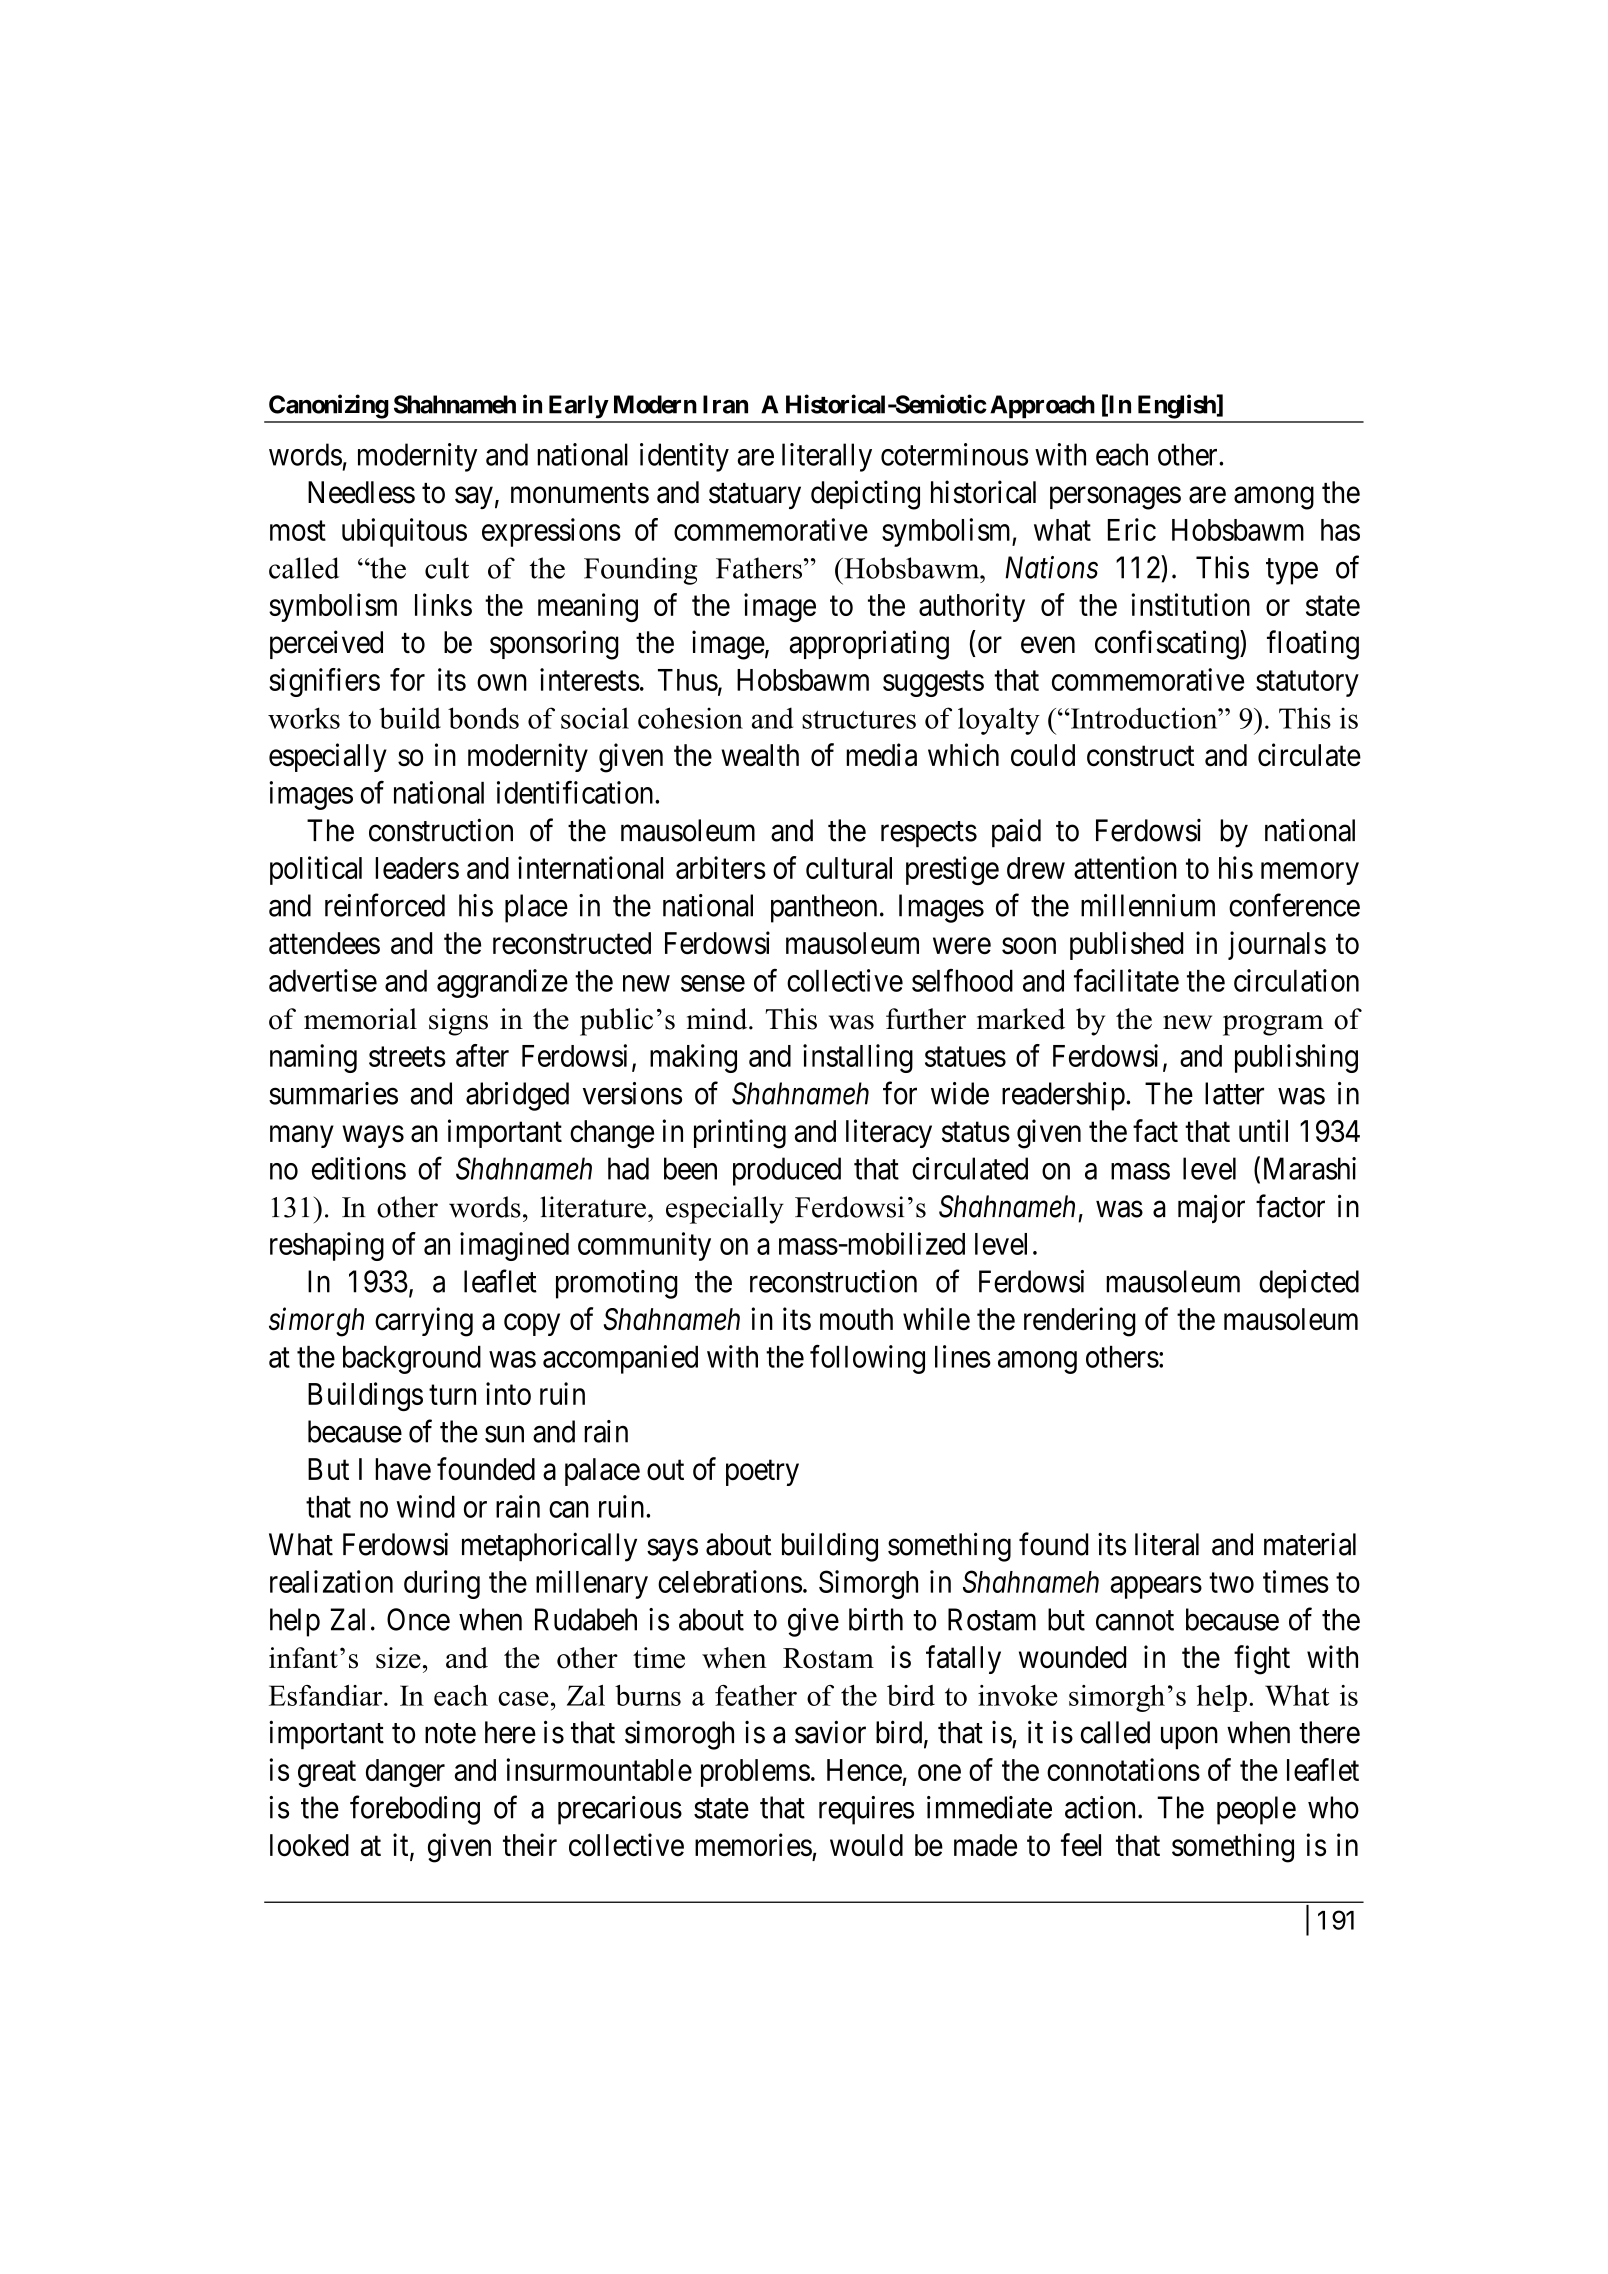  What do you see at coordinates (864, 1770) in the screenshot?
I see `Hence` at bounding box center [864, 1770].
